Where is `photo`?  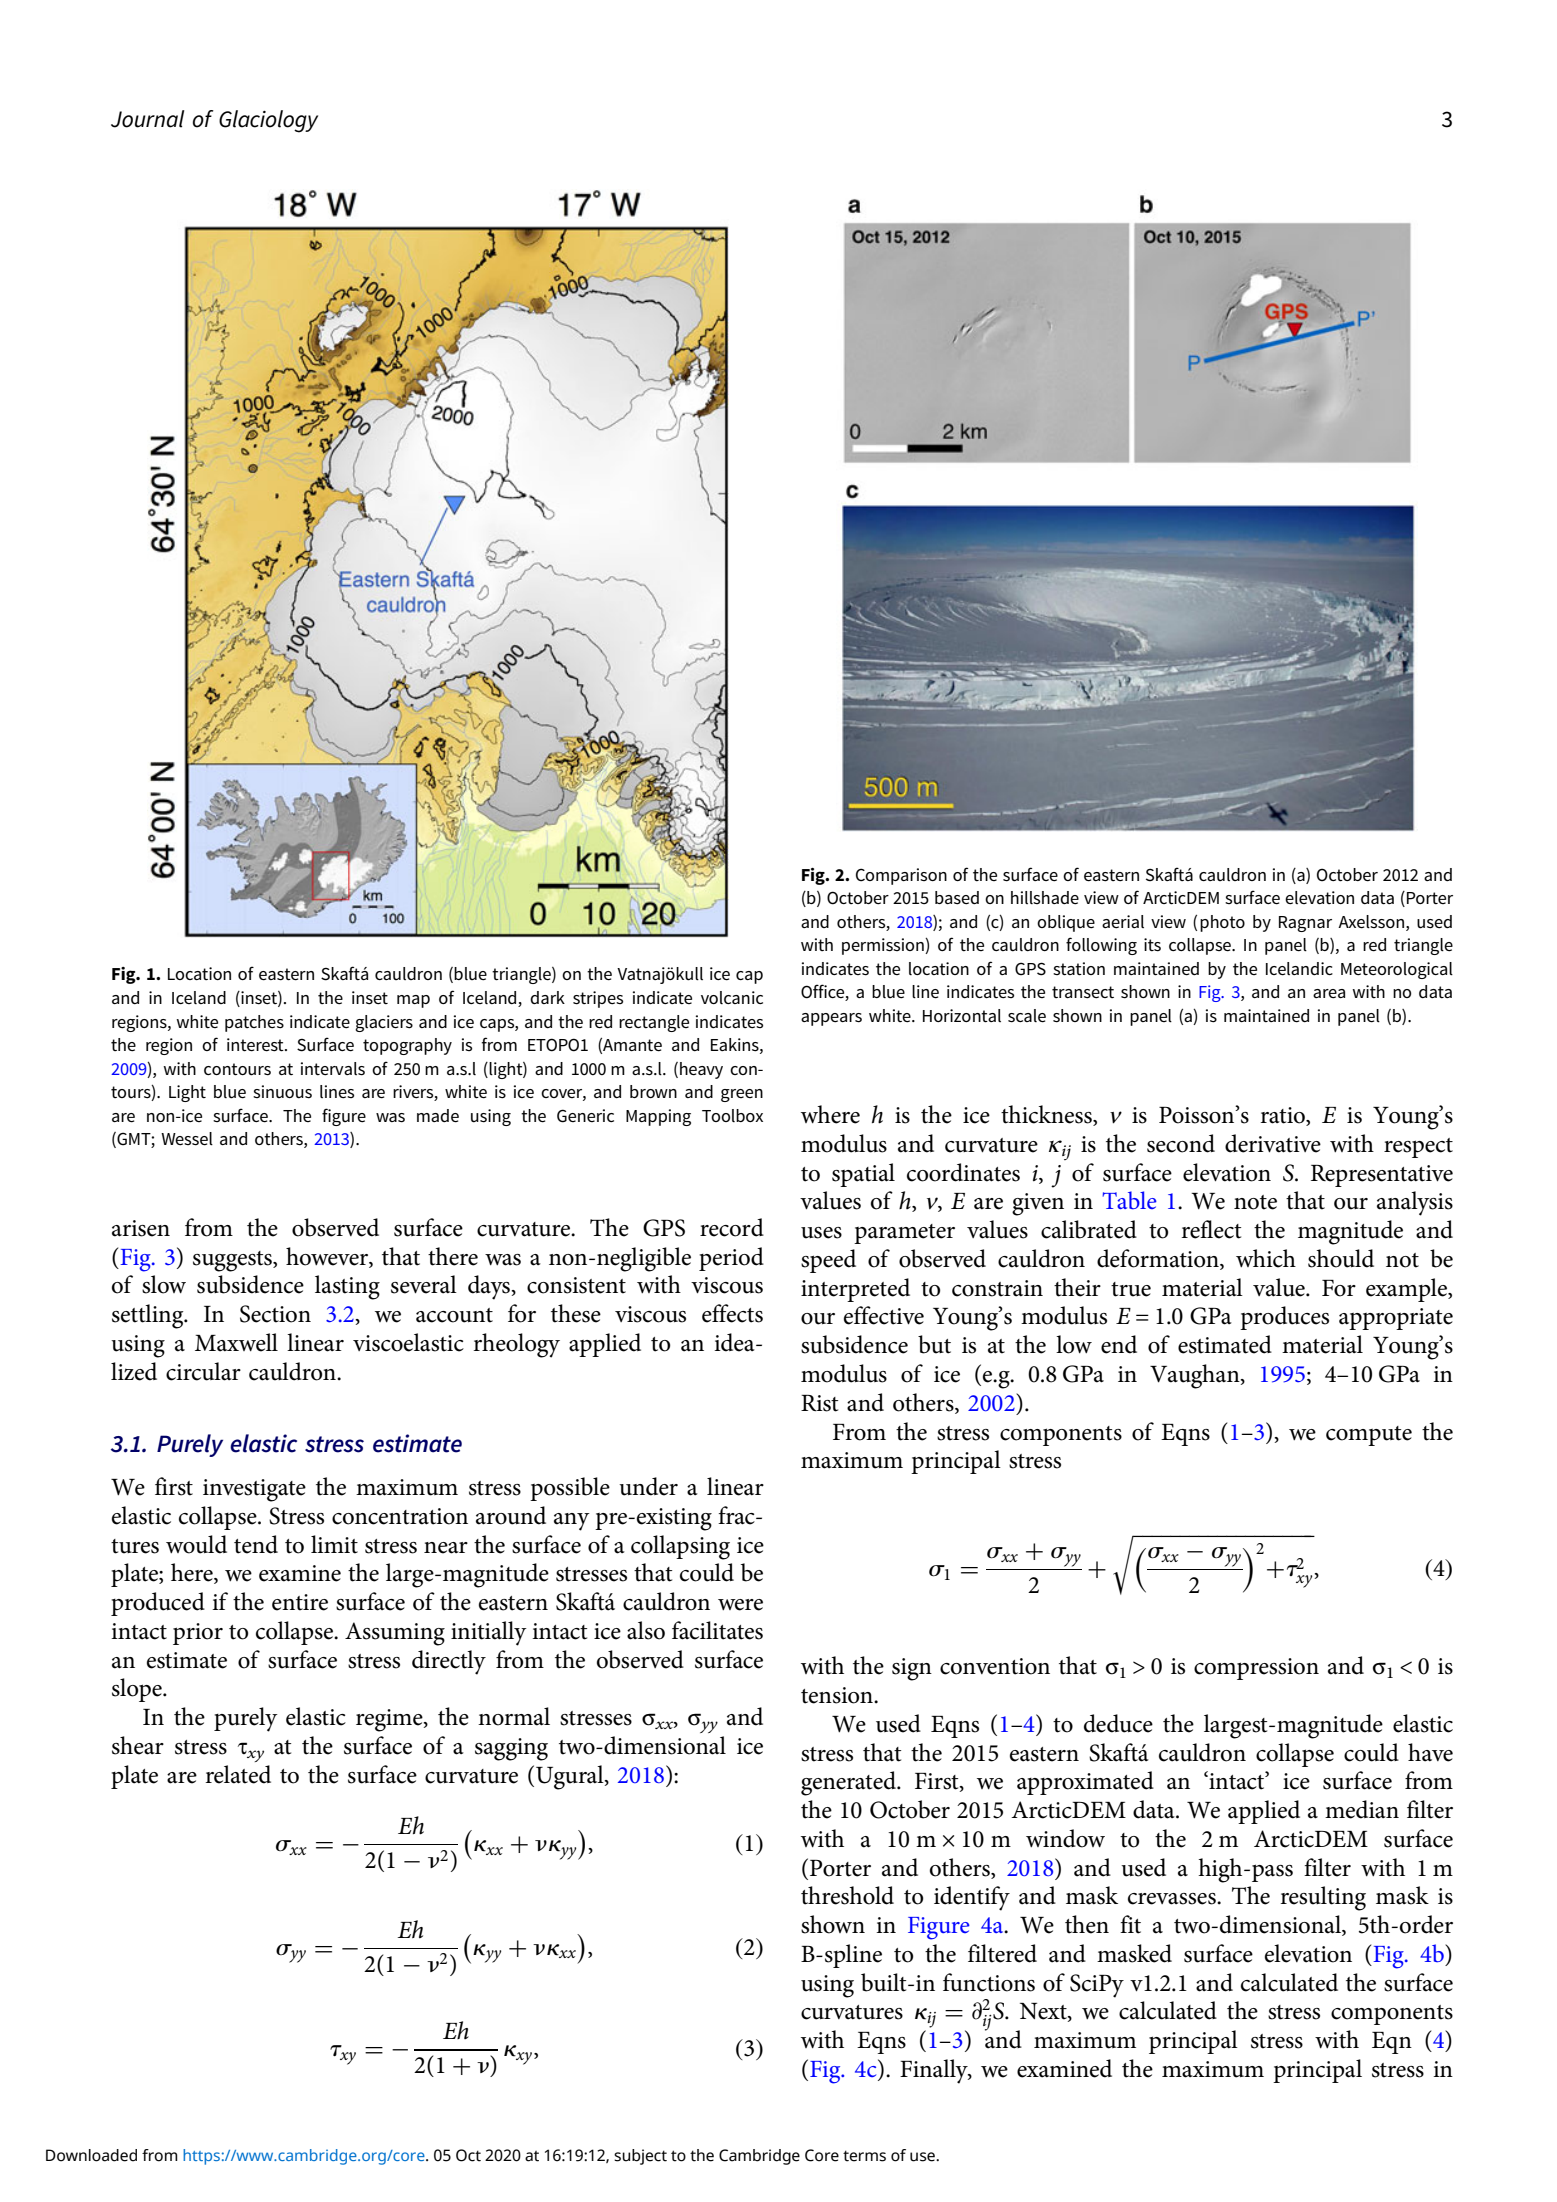
photo is located at coordinates (1222, 923).
